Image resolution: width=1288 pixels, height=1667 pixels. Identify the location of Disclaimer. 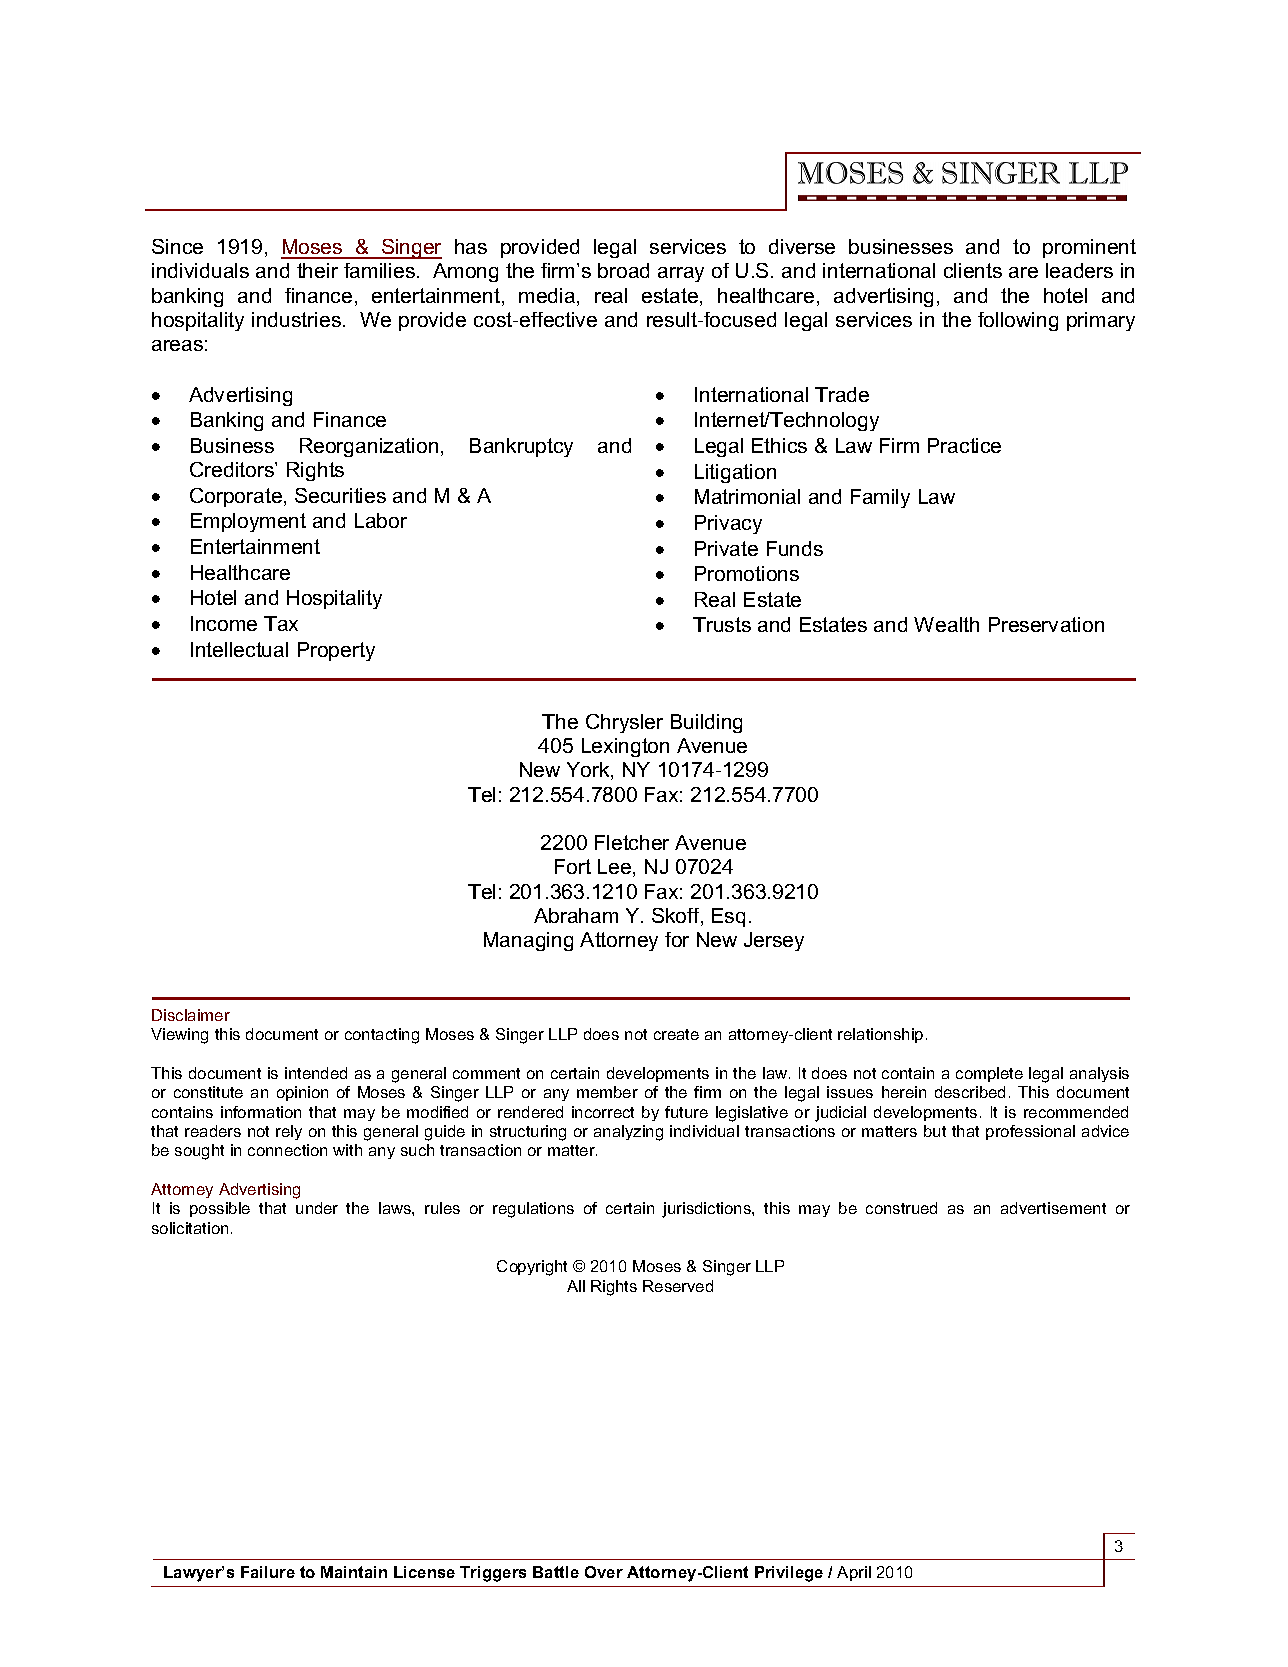
(191, 1015).
